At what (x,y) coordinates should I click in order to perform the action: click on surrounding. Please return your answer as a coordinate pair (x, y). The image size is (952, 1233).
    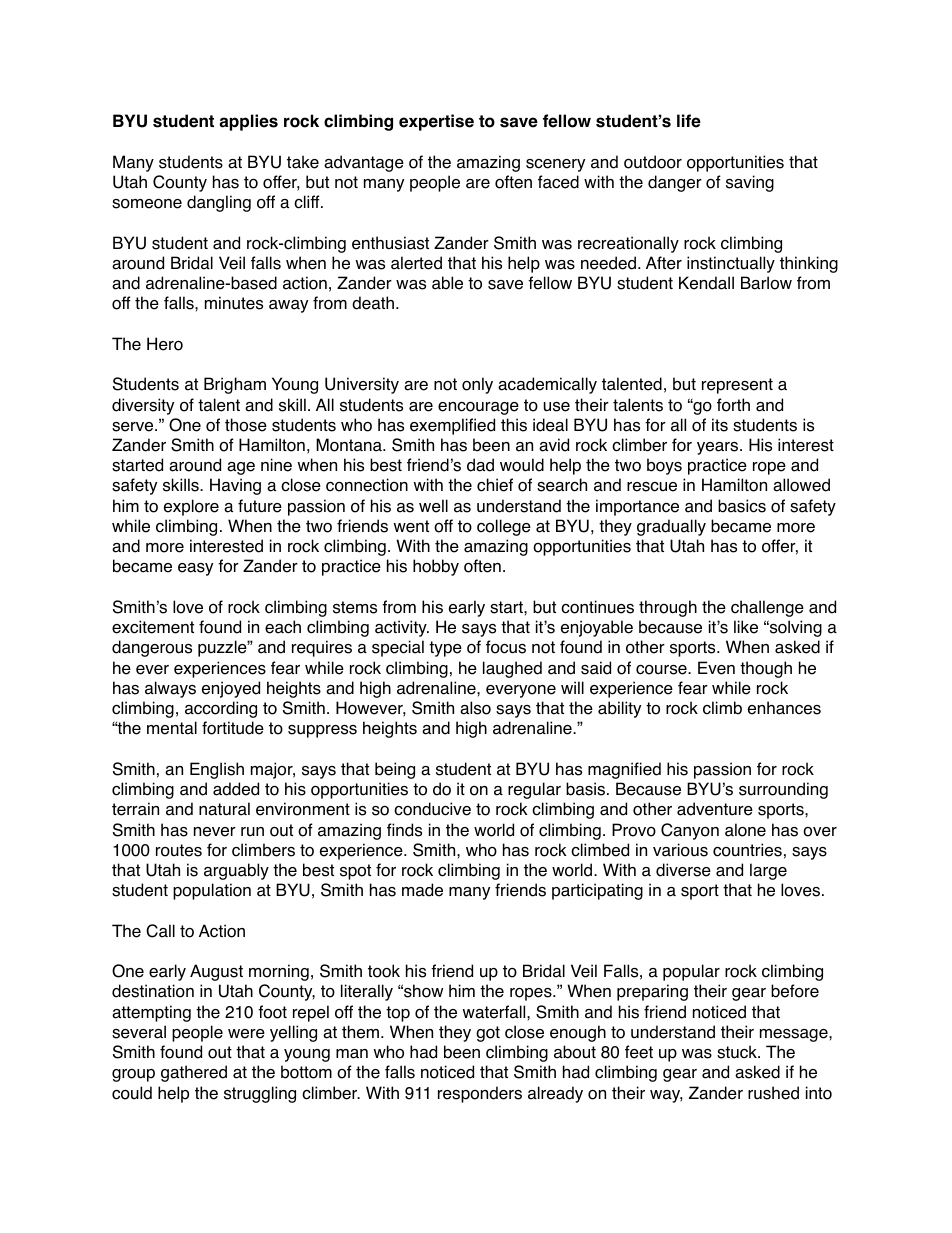
    Looking at the image, I should click on (783, 790).
